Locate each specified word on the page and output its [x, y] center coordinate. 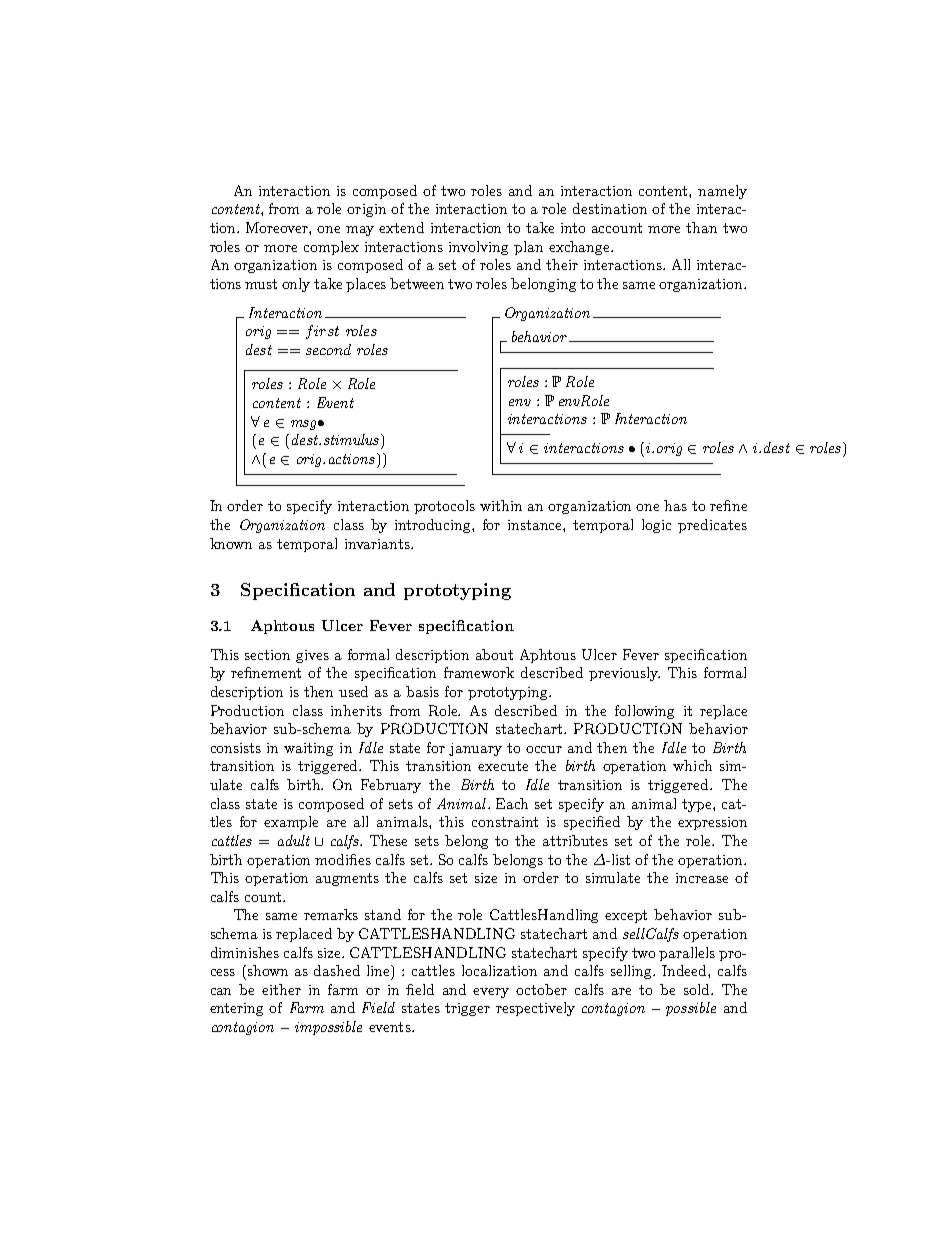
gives [312, 656]
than [701, 227]
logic [656, 526]
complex [331, 248]
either [281, 989]
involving [478, 248]
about [494, 654]
